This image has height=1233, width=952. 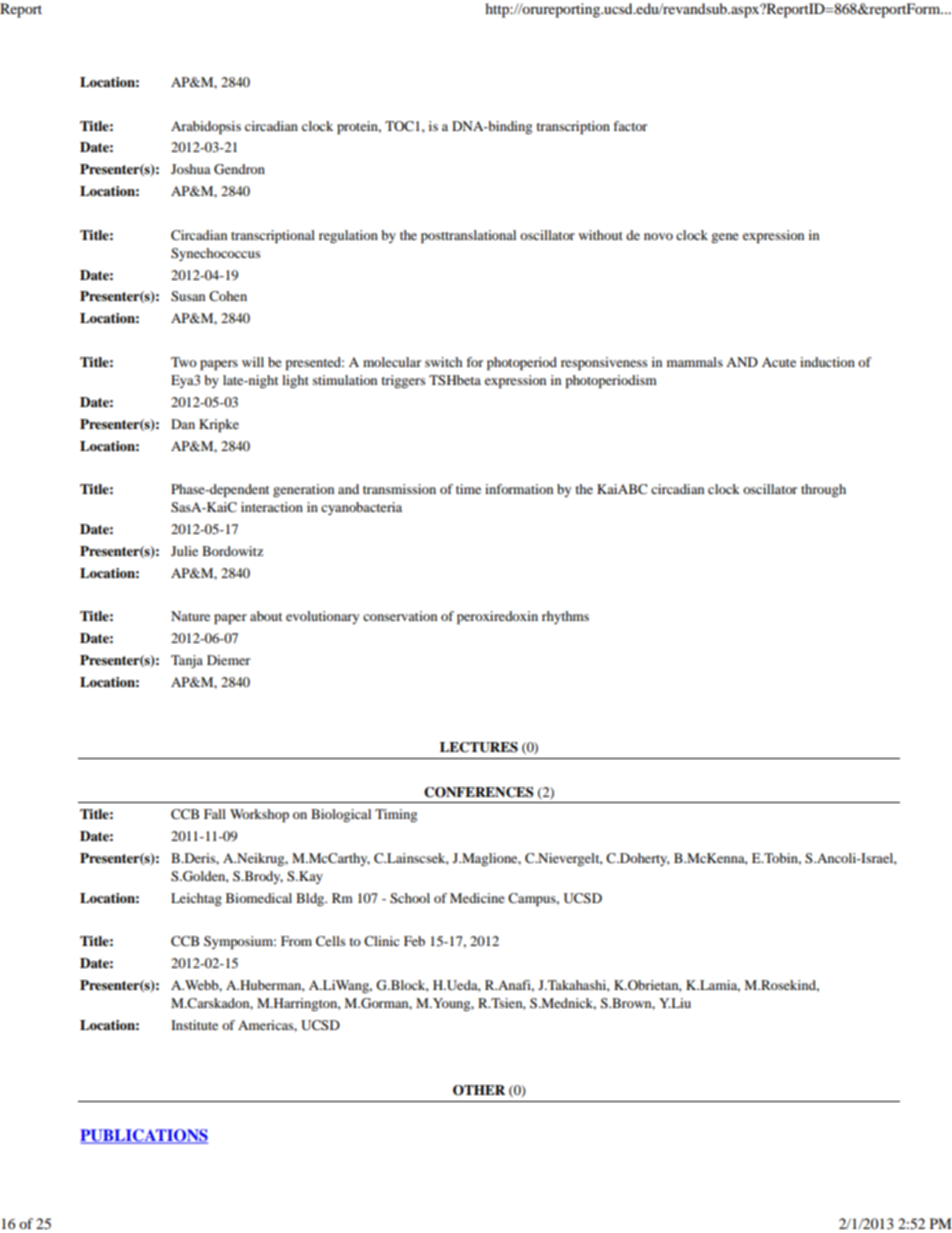 I want to click on Medicine, so click(x=477, y=898).
